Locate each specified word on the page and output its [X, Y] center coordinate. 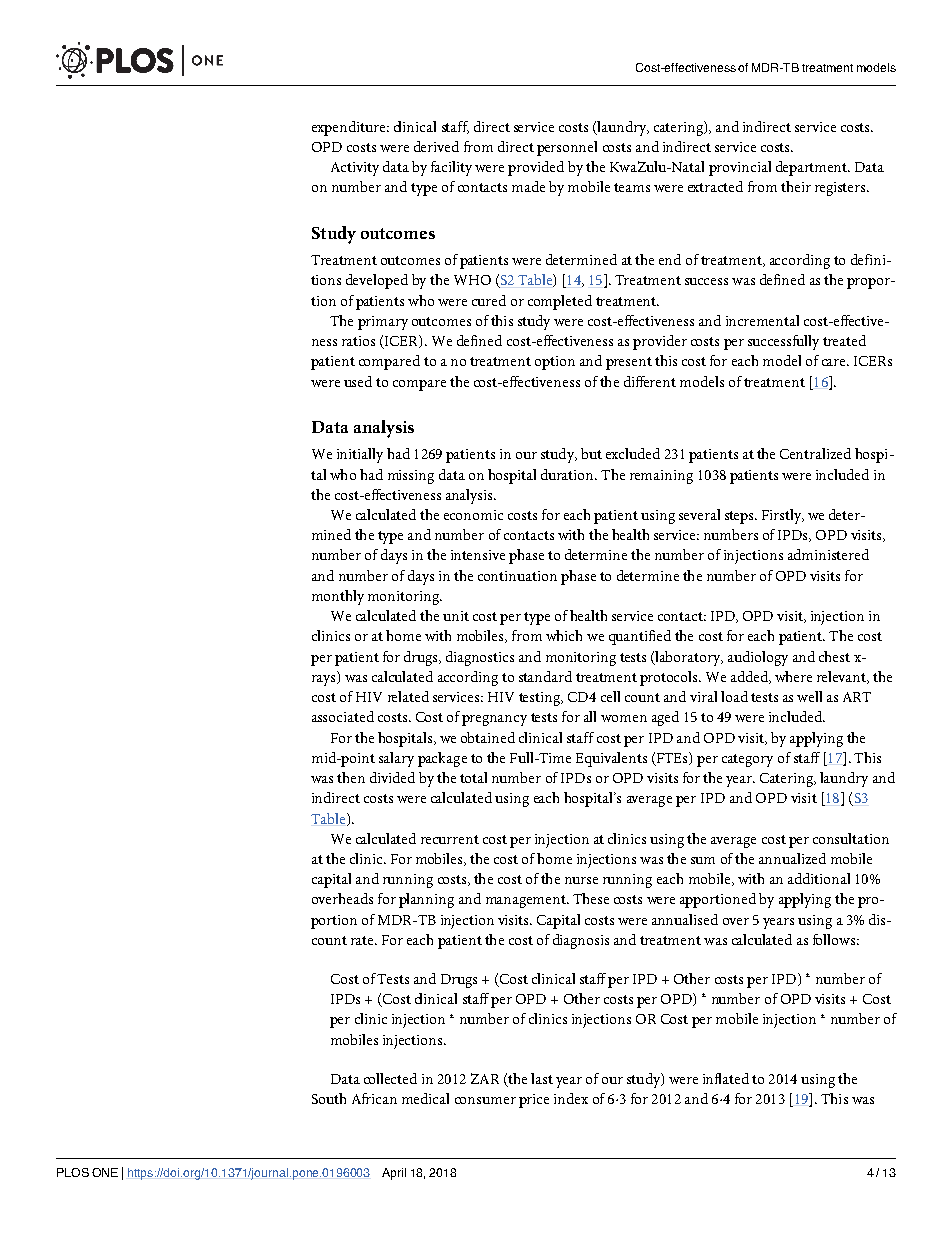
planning [426, 900]
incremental [762, 320]
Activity [355, 169]
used [358, 381]
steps [740, 517]
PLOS [73, 1172]
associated [343, 716]
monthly [338, 597]
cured [489, 300]
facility [451, 168]
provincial [740, 168]
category [747, 760]
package [442, 759]
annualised [685, 919]
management [527, 901]
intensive [478, 555]
